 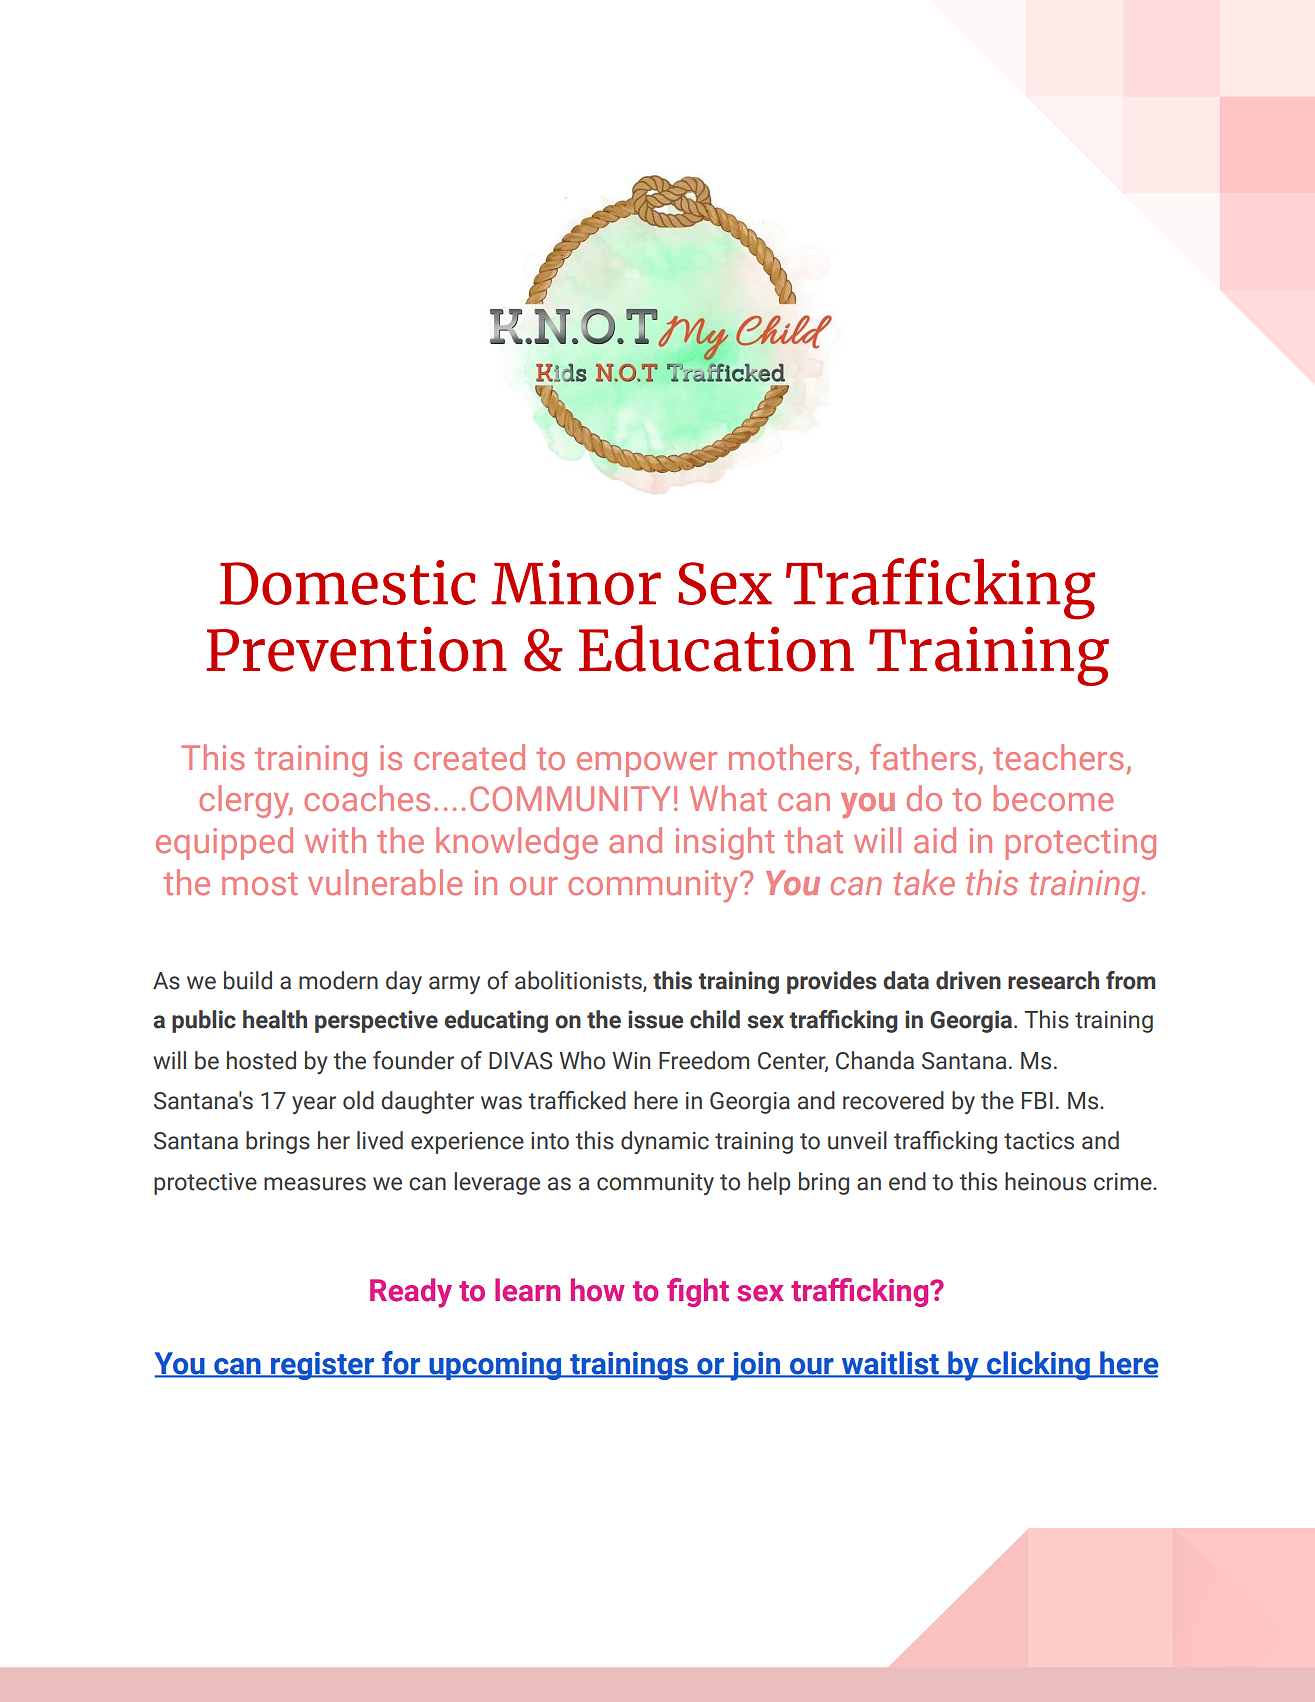 I want to click on insight, so click(x=725, y=843).
